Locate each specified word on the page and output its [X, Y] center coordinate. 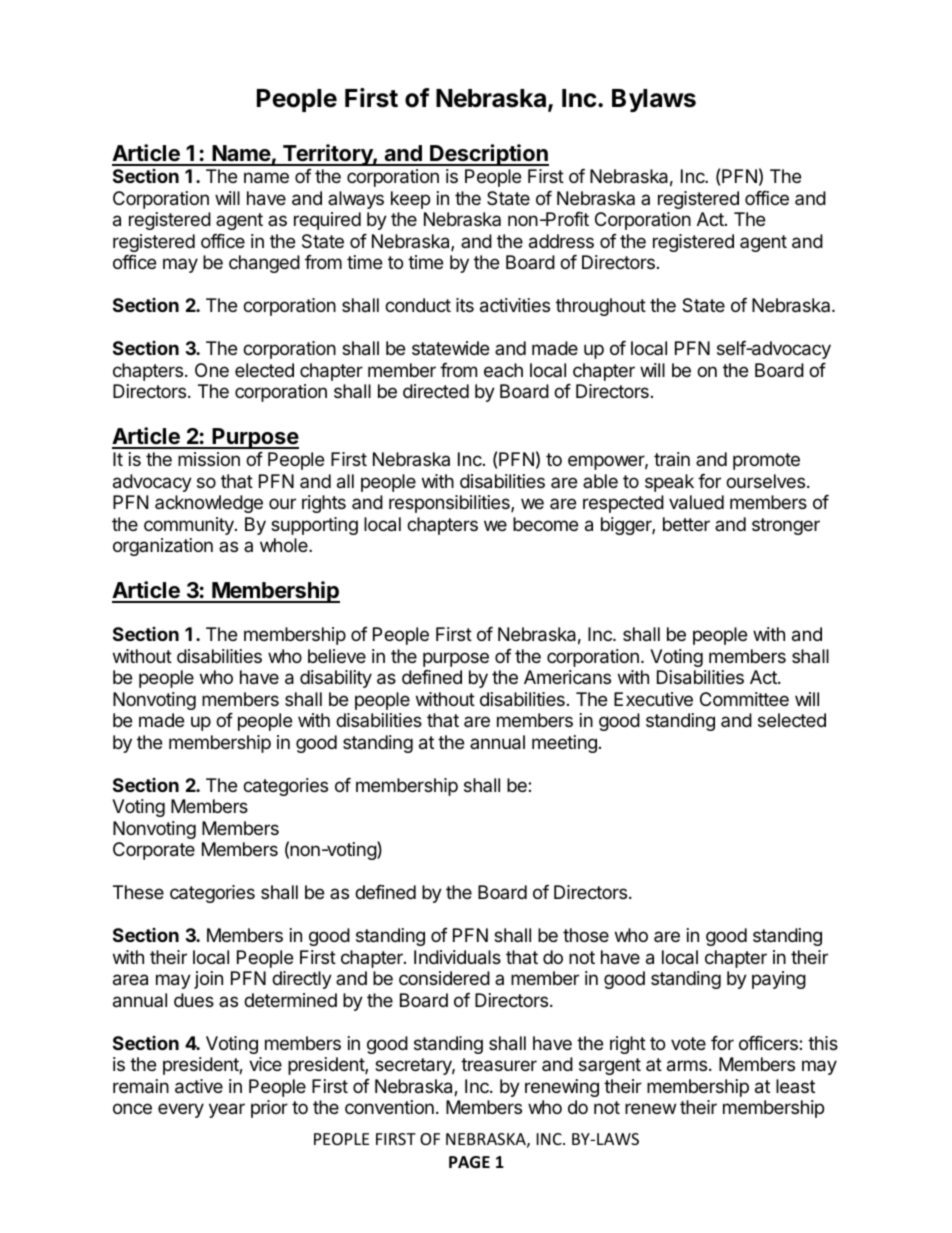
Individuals [457, 957]
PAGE [469, 1162]
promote [766, 461]
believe [337, 656]
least [795, 1086]
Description [488, 155]
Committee [744, 699]
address [561, 241]
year [227, 1110]
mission [209, 459]
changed [264, 264]
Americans [567, 677]
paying [779, 980]
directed [436, 391]
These [138, 892]
